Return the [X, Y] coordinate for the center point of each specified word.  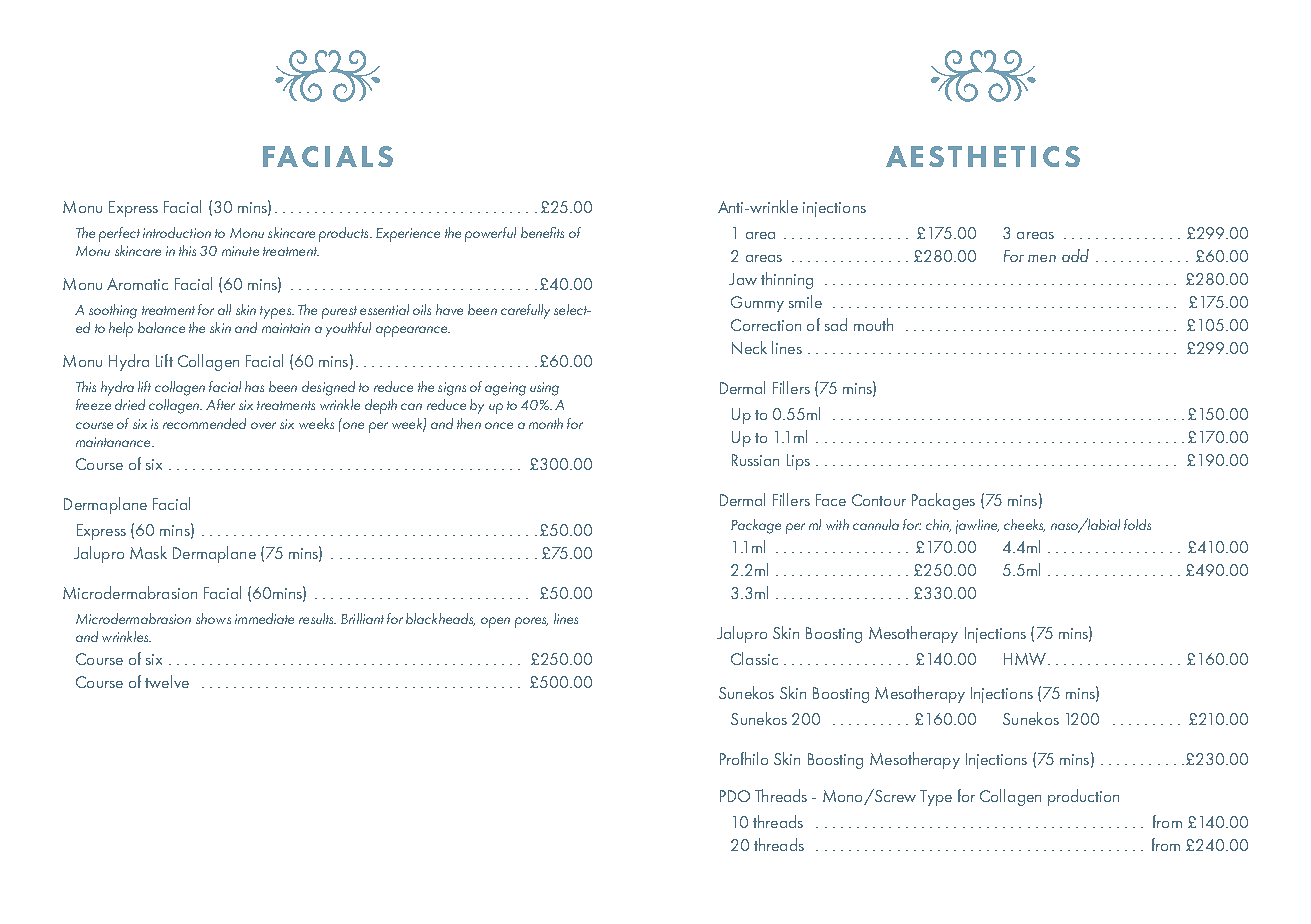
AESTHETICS [983, 156]
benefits [542, 232]
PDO [735, 796]
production [1083, 797]
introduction [177, 232]
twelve [167, 681]
